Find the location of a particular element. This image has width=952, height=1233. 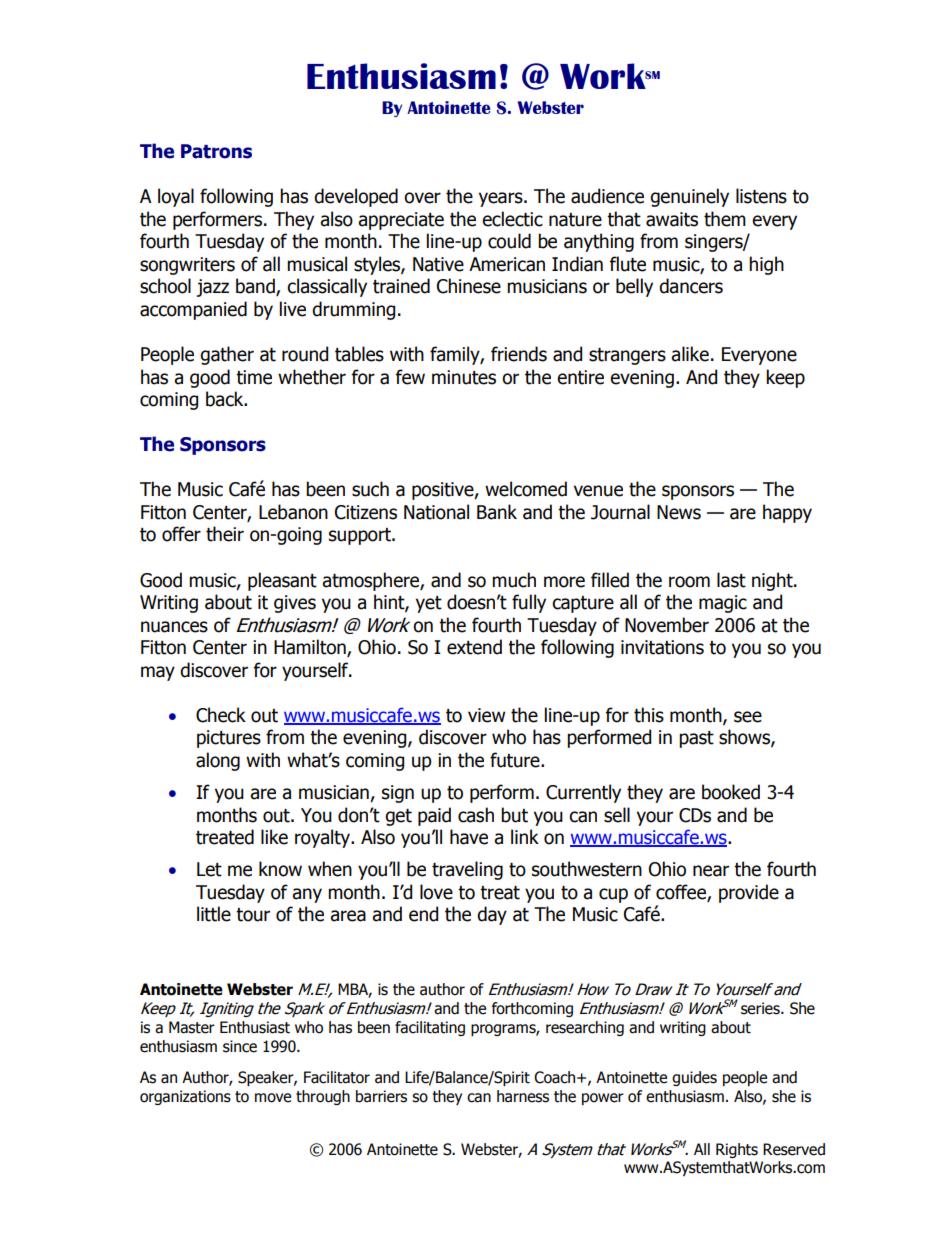

genuinely is located at coordinates (689, 197).
